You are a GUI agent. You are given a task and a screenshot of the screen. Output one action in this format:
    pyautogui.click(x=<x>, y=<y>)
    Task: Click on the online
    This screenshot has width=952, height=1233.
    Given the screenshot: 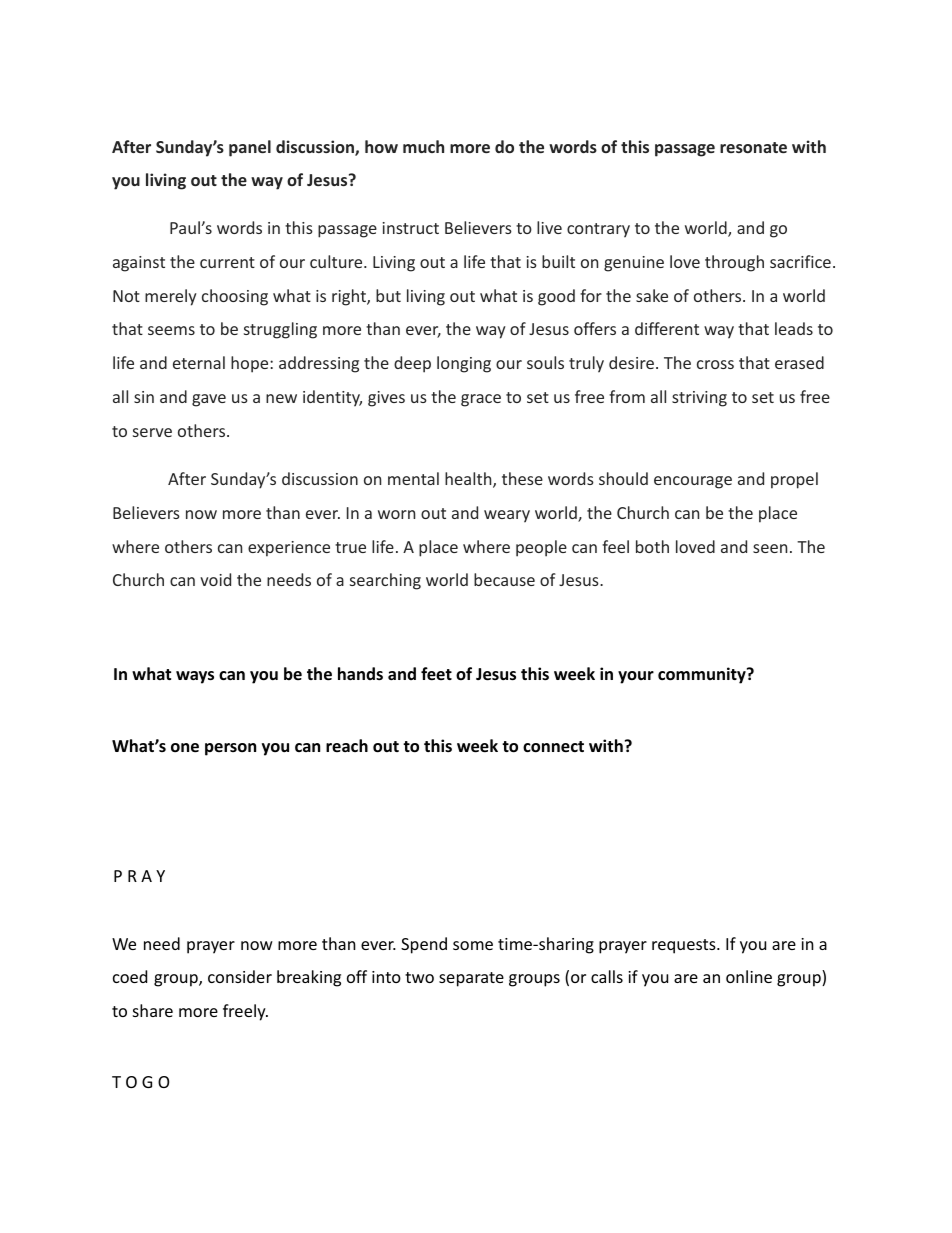 What is the action you would take?
    pyautogui.click(x=749, y=976)
